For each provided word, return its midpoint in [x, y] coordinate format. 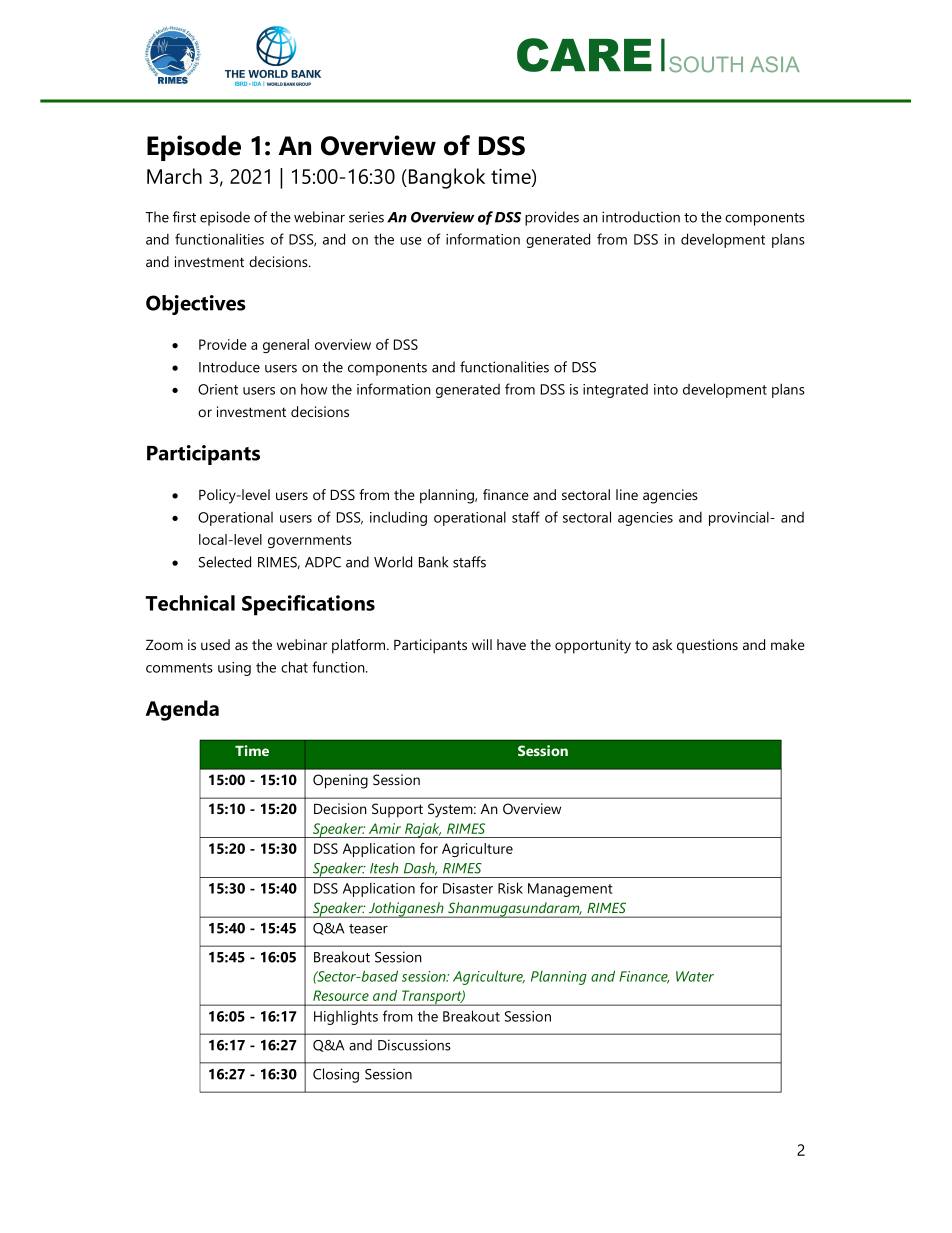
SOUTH [706, 64]
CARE [584, 55]
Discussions [414, 1045]
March [174, 176]
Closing [336, 1075]
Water [695, 976]
